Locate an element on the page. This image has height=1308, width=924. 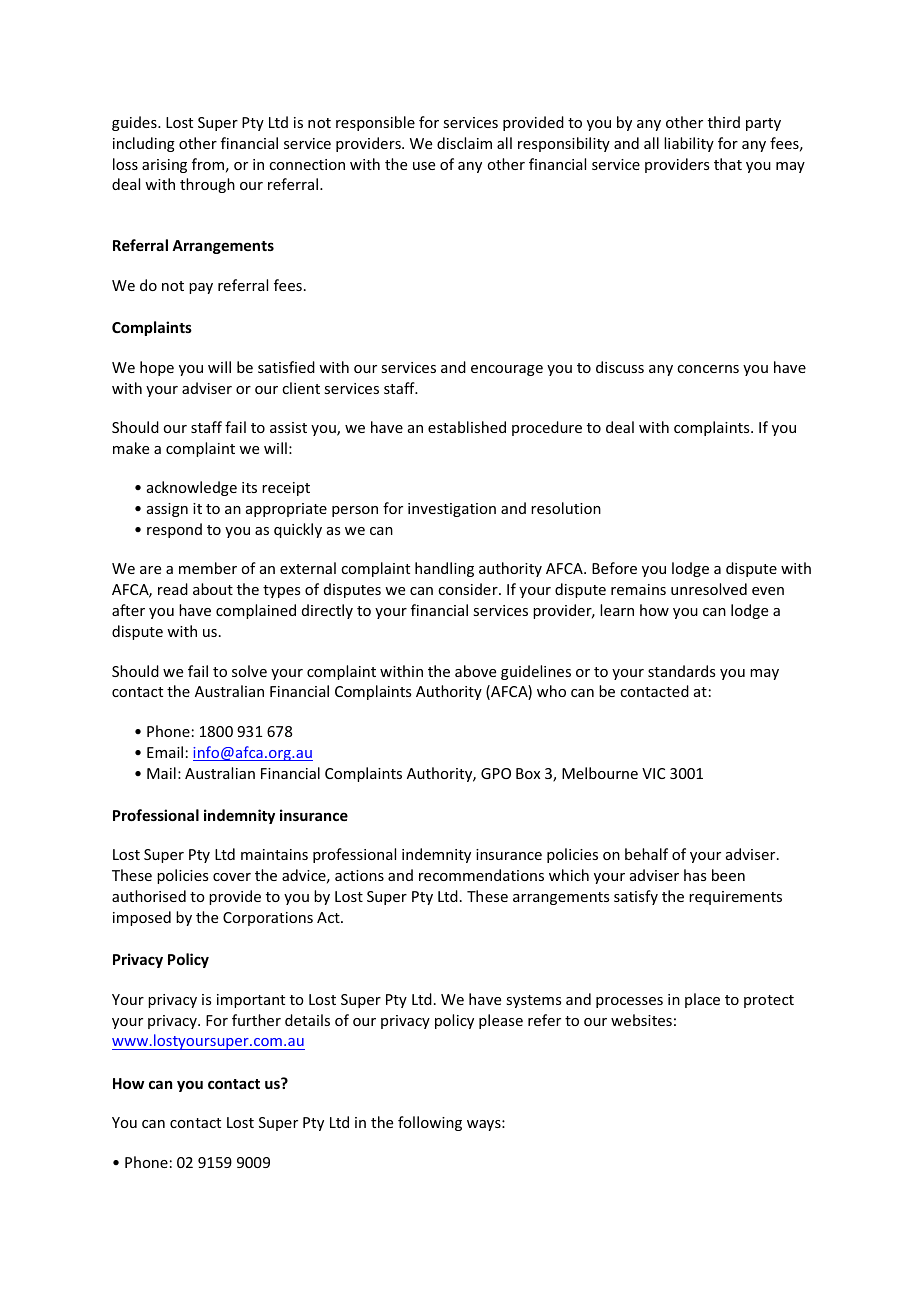
Melbourne is located at coordinates (600, 773).
